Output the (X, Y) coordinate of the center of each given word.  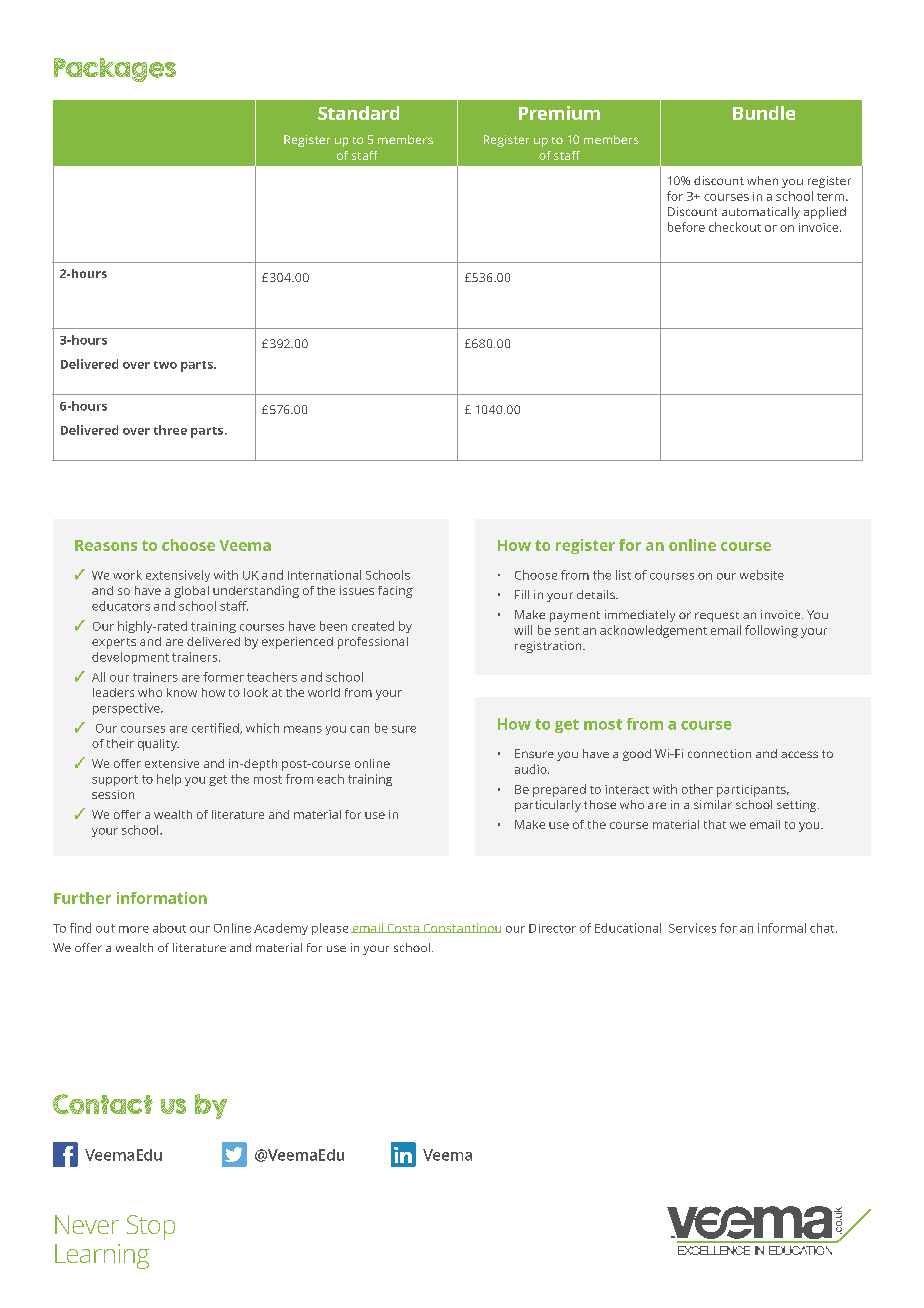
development (130, 658)
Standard (358, 113)
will (523, 630)
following (771, 631)
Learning (102, 1256)
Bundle (764, 113)
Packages (115, 70)
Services (692, 928)
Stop (151, 1227)
